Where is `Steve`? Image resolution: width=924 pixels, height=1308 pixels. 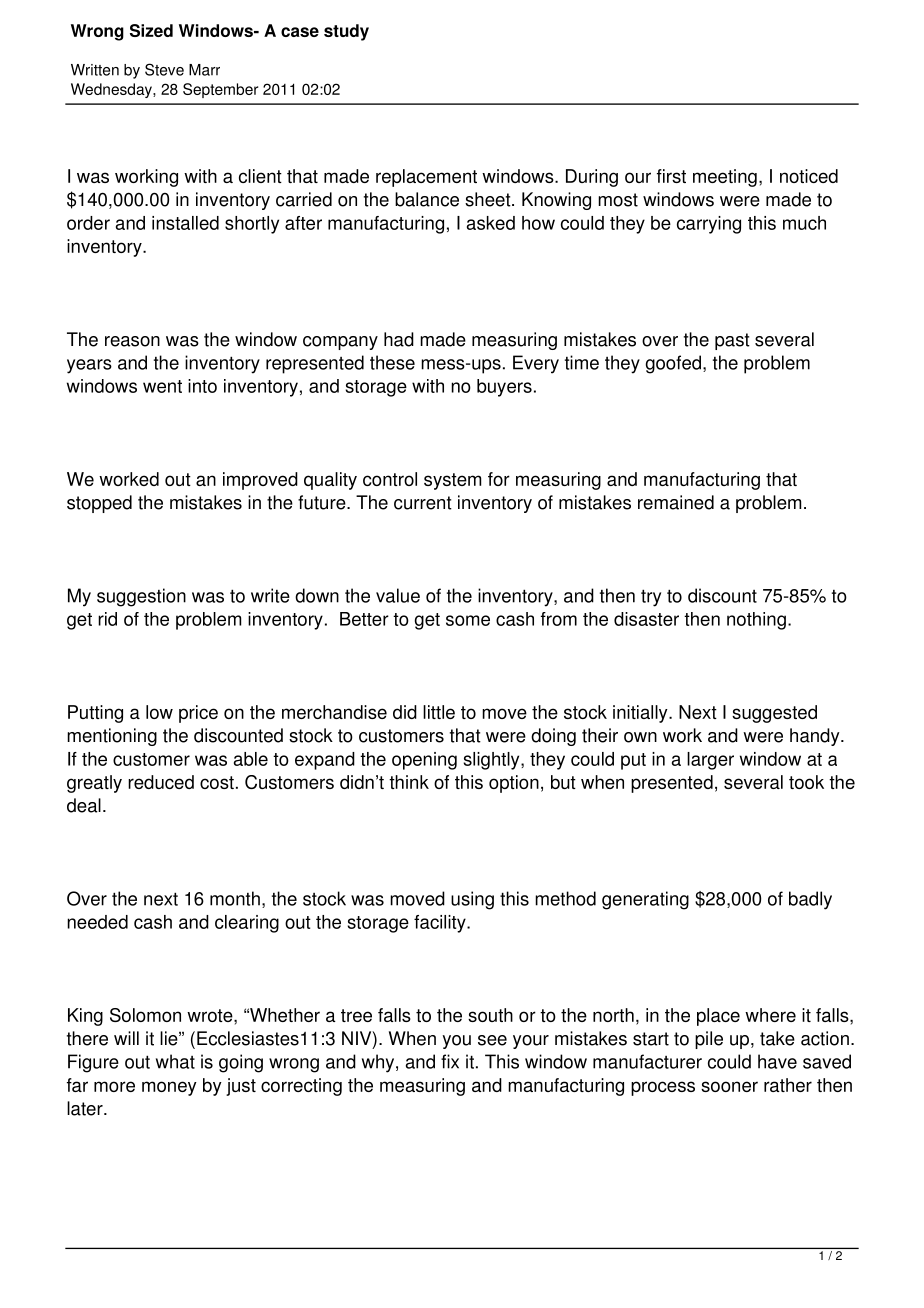
Steve is located at coordinates (164, 69).
